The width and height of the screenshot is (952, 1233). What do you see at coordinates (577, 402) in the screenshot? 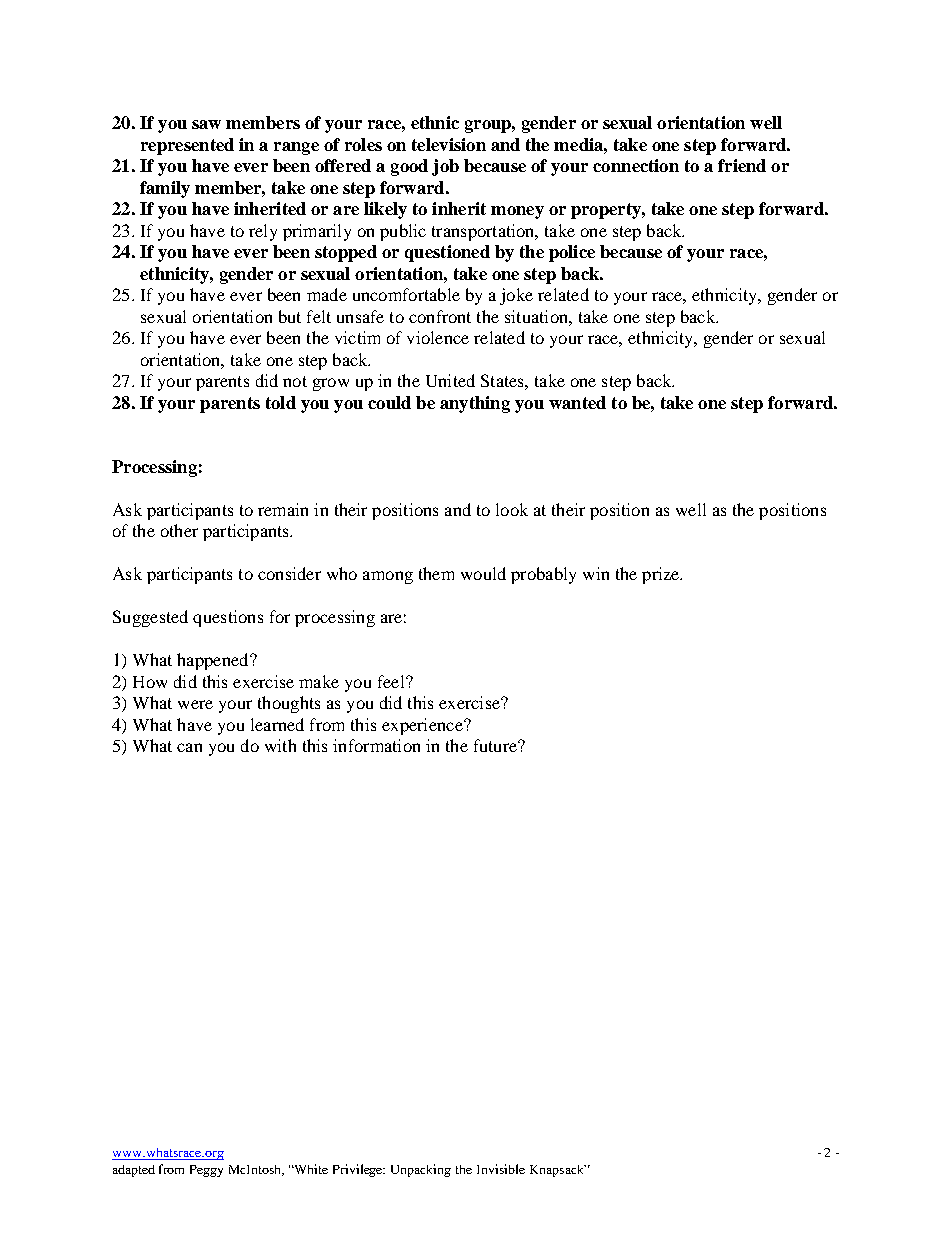
I see `wanted` at bounding box center [577, 402].
